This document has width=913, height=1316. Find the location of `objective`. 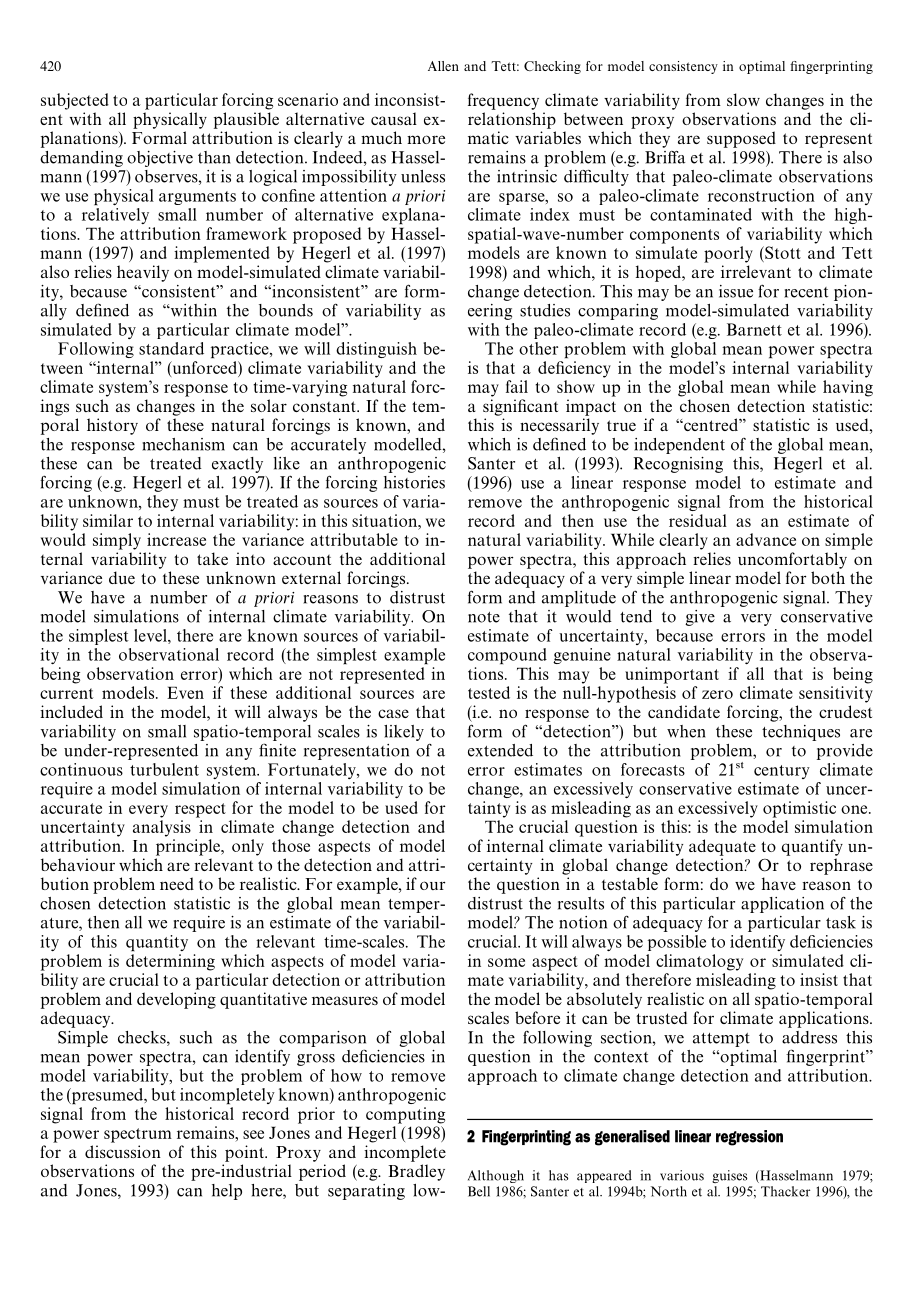

objective is located at coordinates (160, 159).
